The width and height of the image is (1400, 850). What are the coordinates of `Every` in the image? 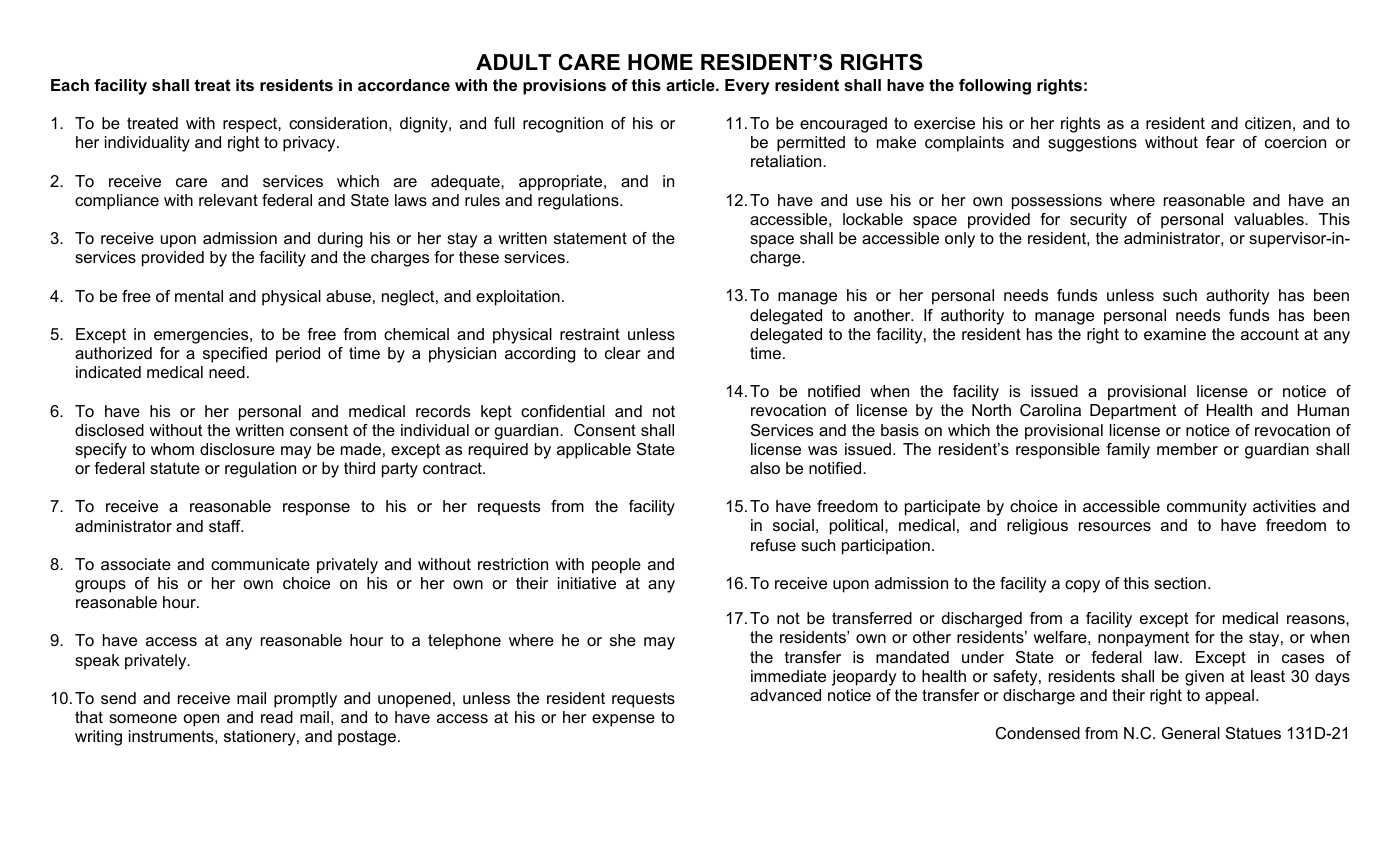 It's located at (747, 87).
